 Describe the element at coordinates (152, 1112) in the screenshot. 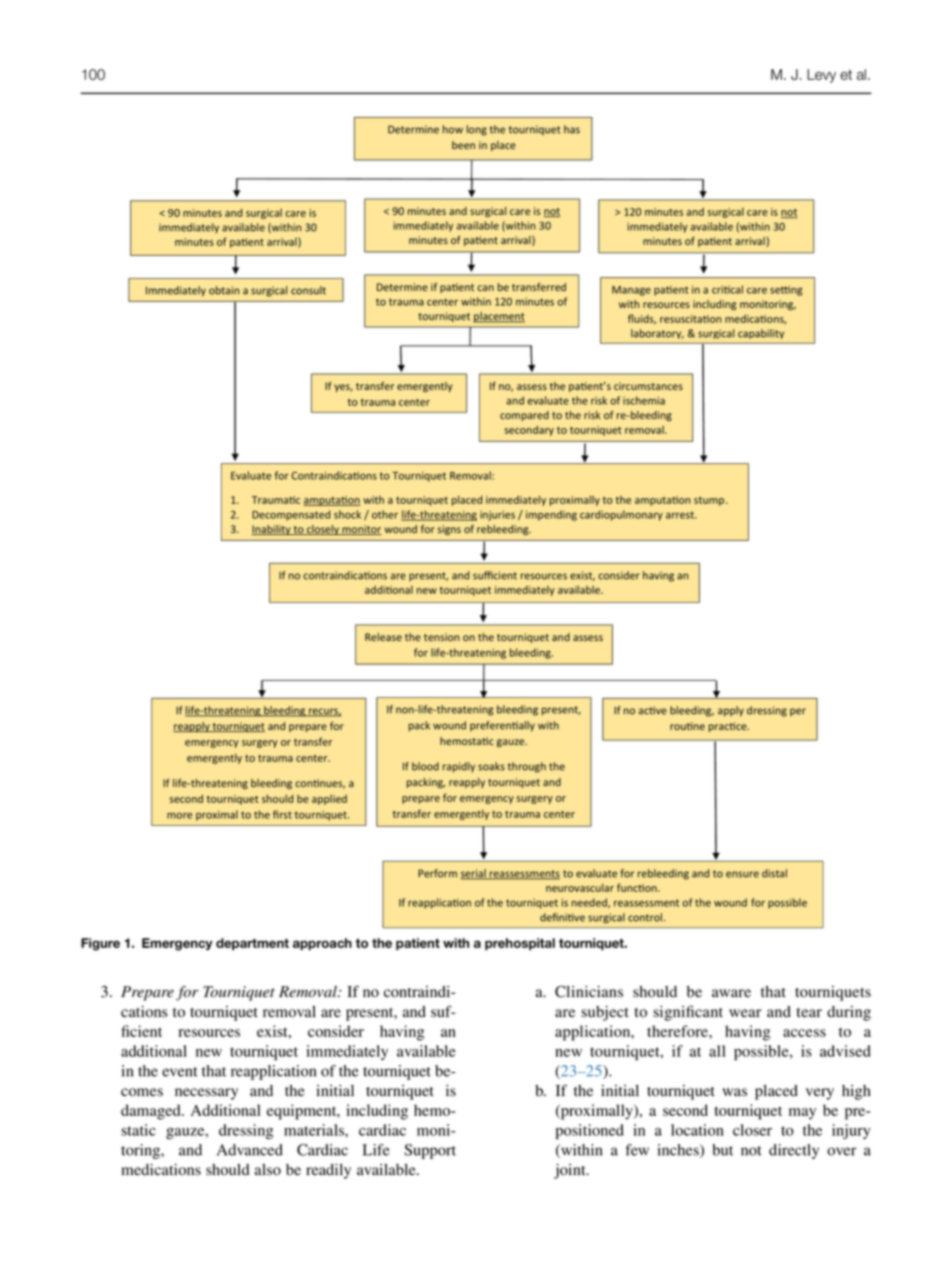

I see `damaged` at that location.
